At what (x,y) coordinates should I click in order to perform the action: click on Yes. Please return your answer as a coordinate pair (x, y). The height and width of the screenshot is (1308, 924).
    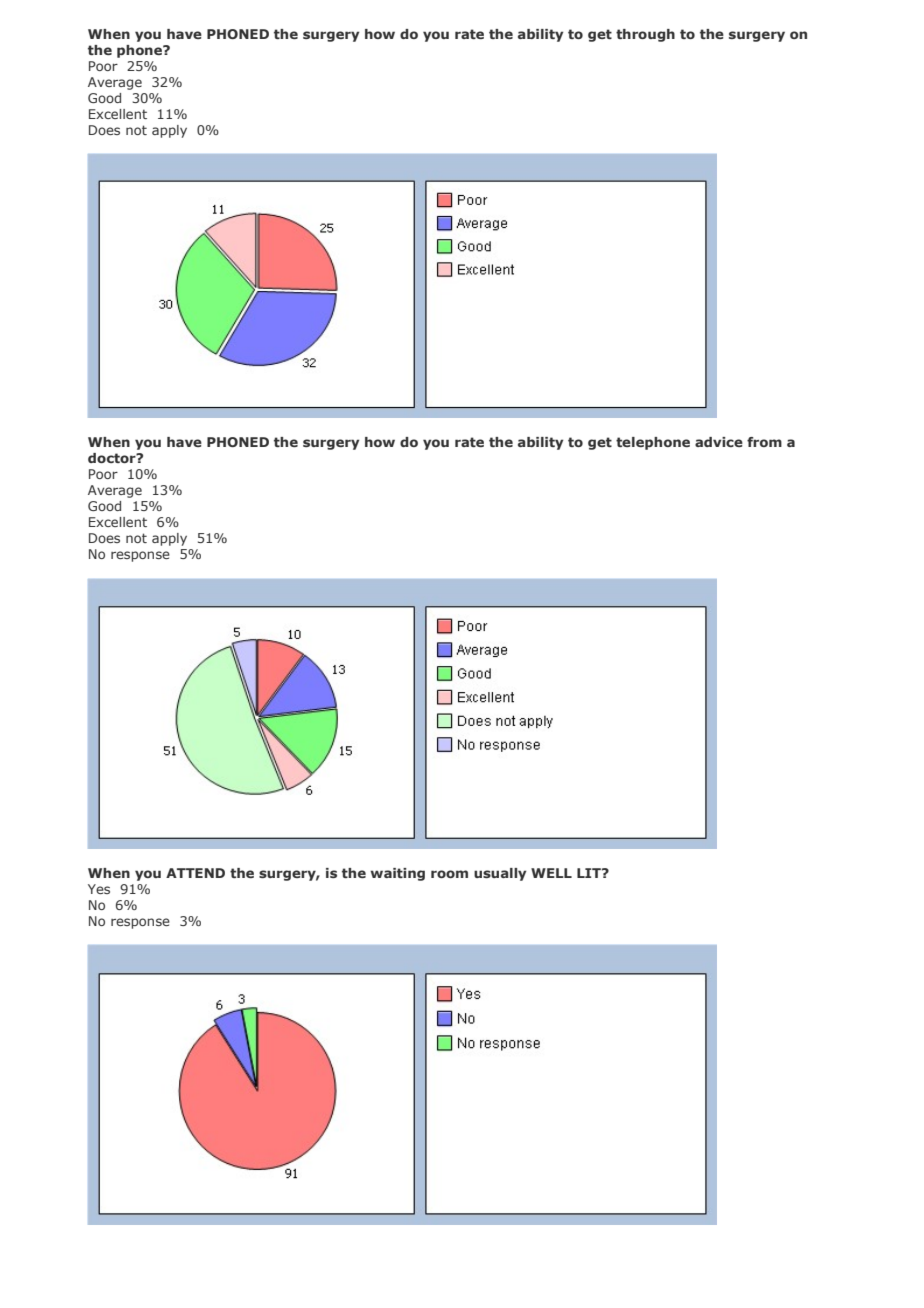
    Looking at the image, I should click on (99, 889).
